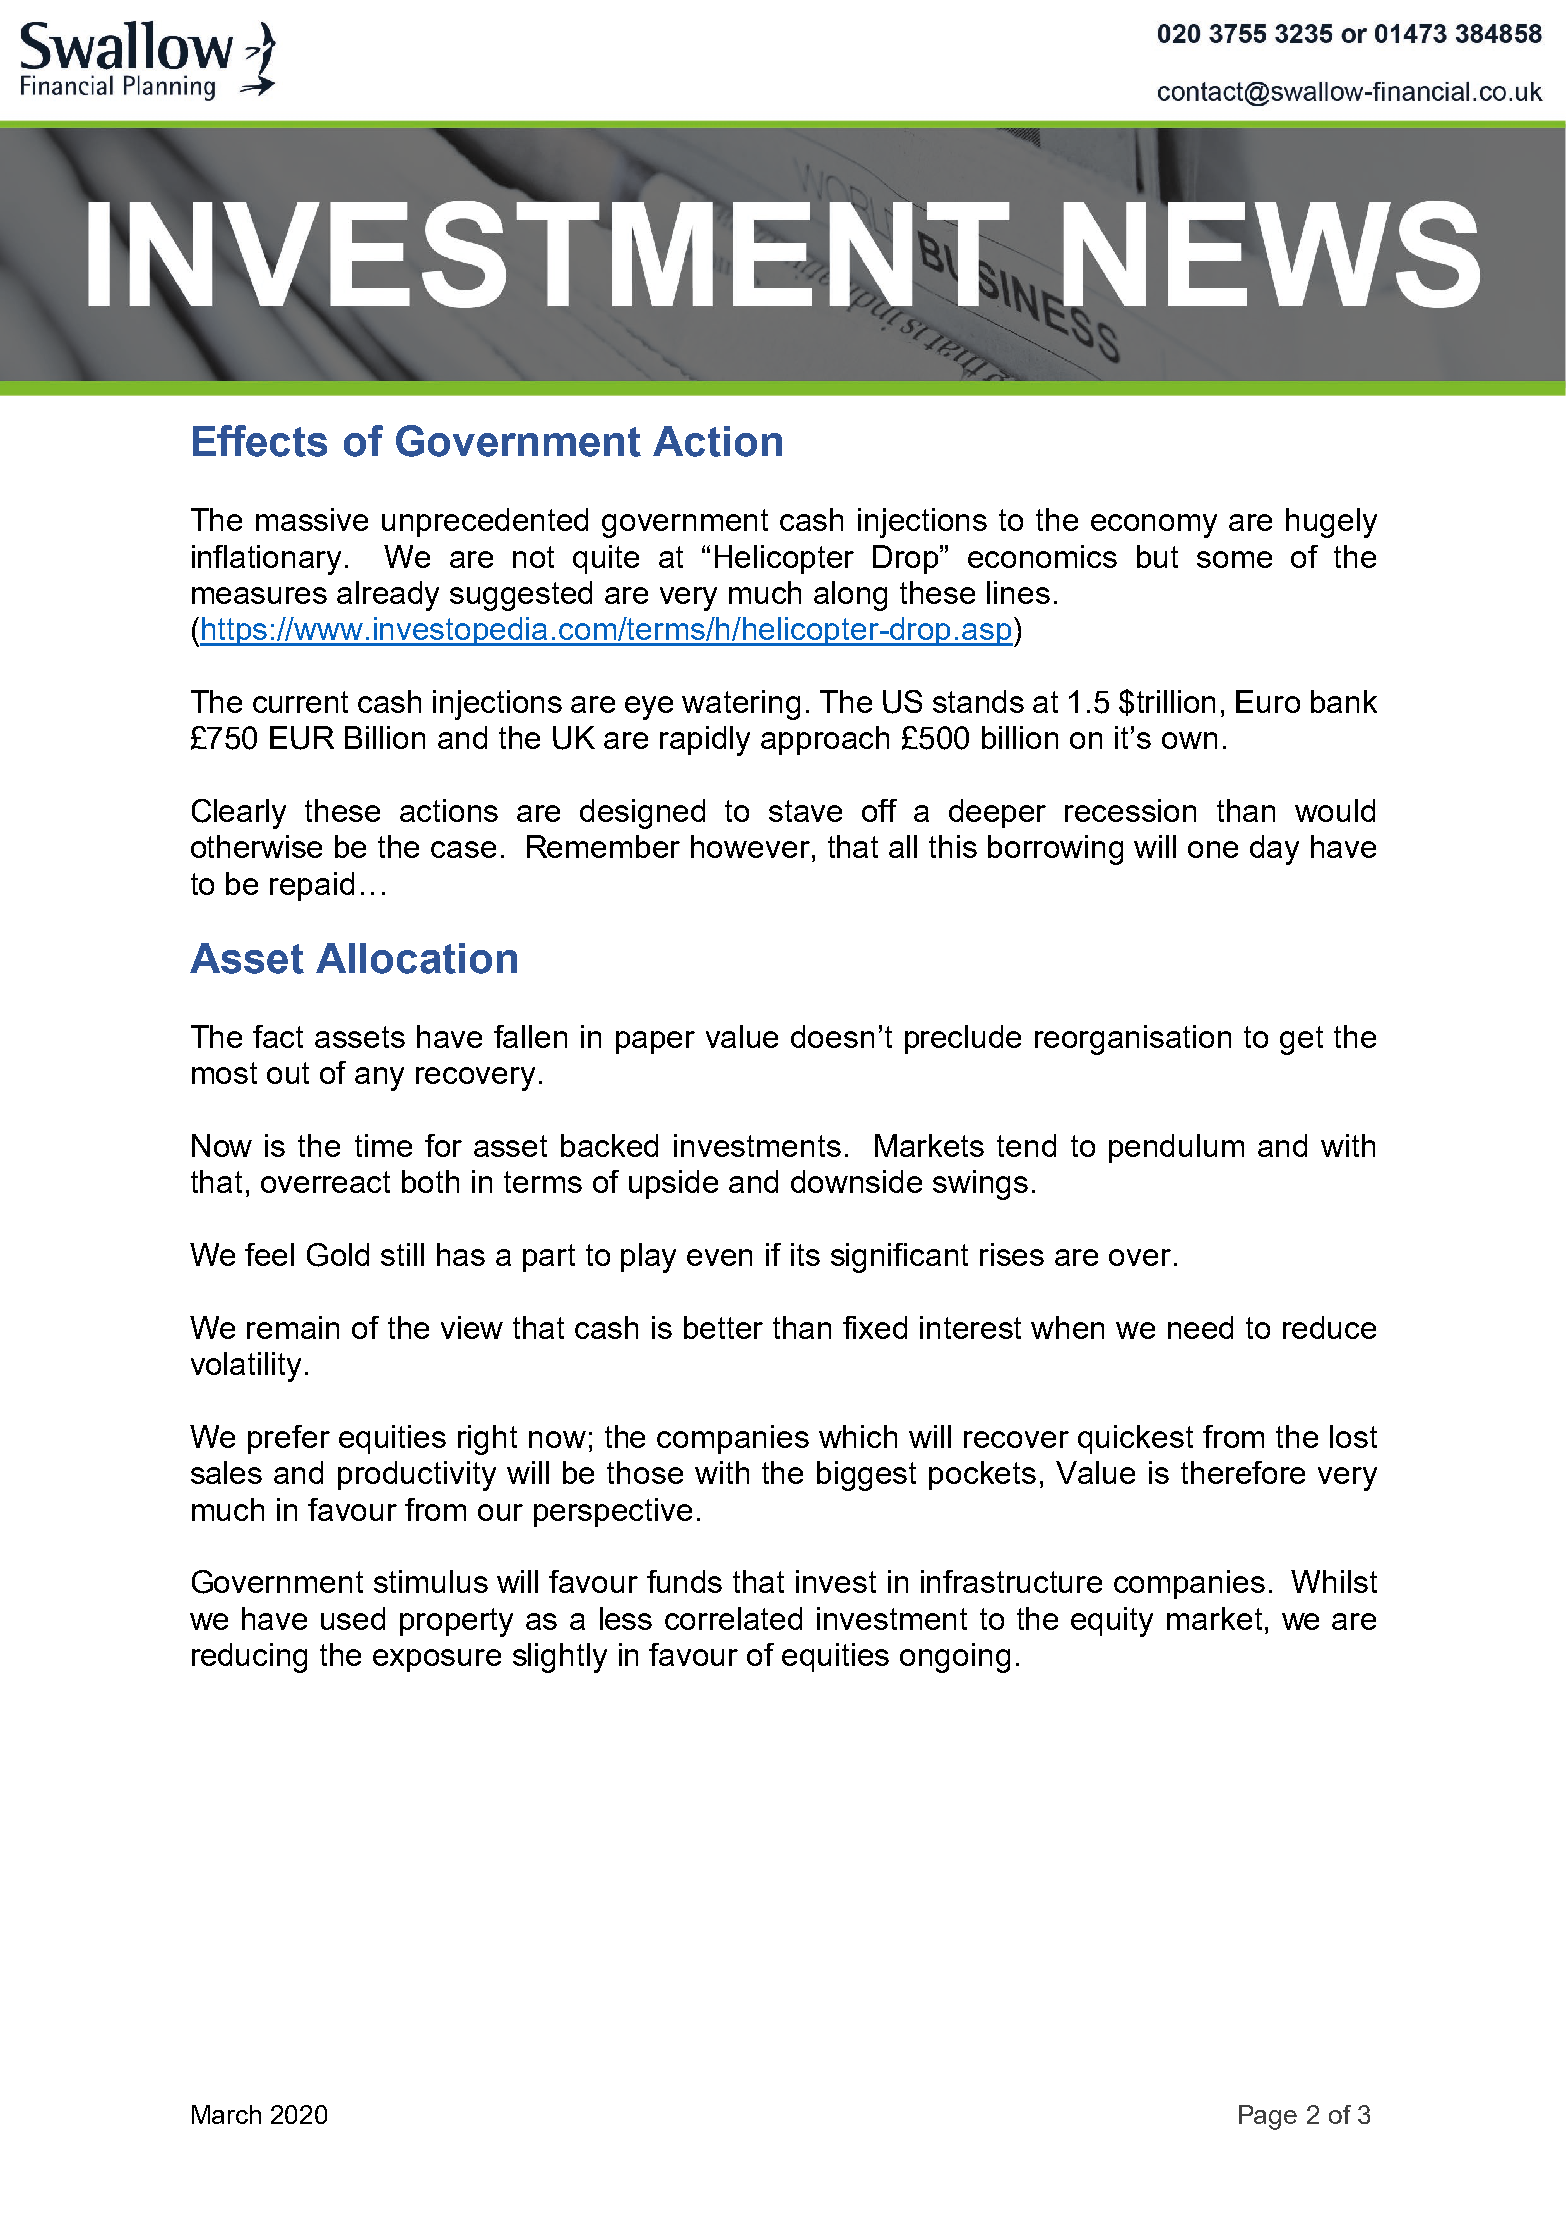 This page has width=1568, height=2219. I want to click on economy, so click(1154, 526).
